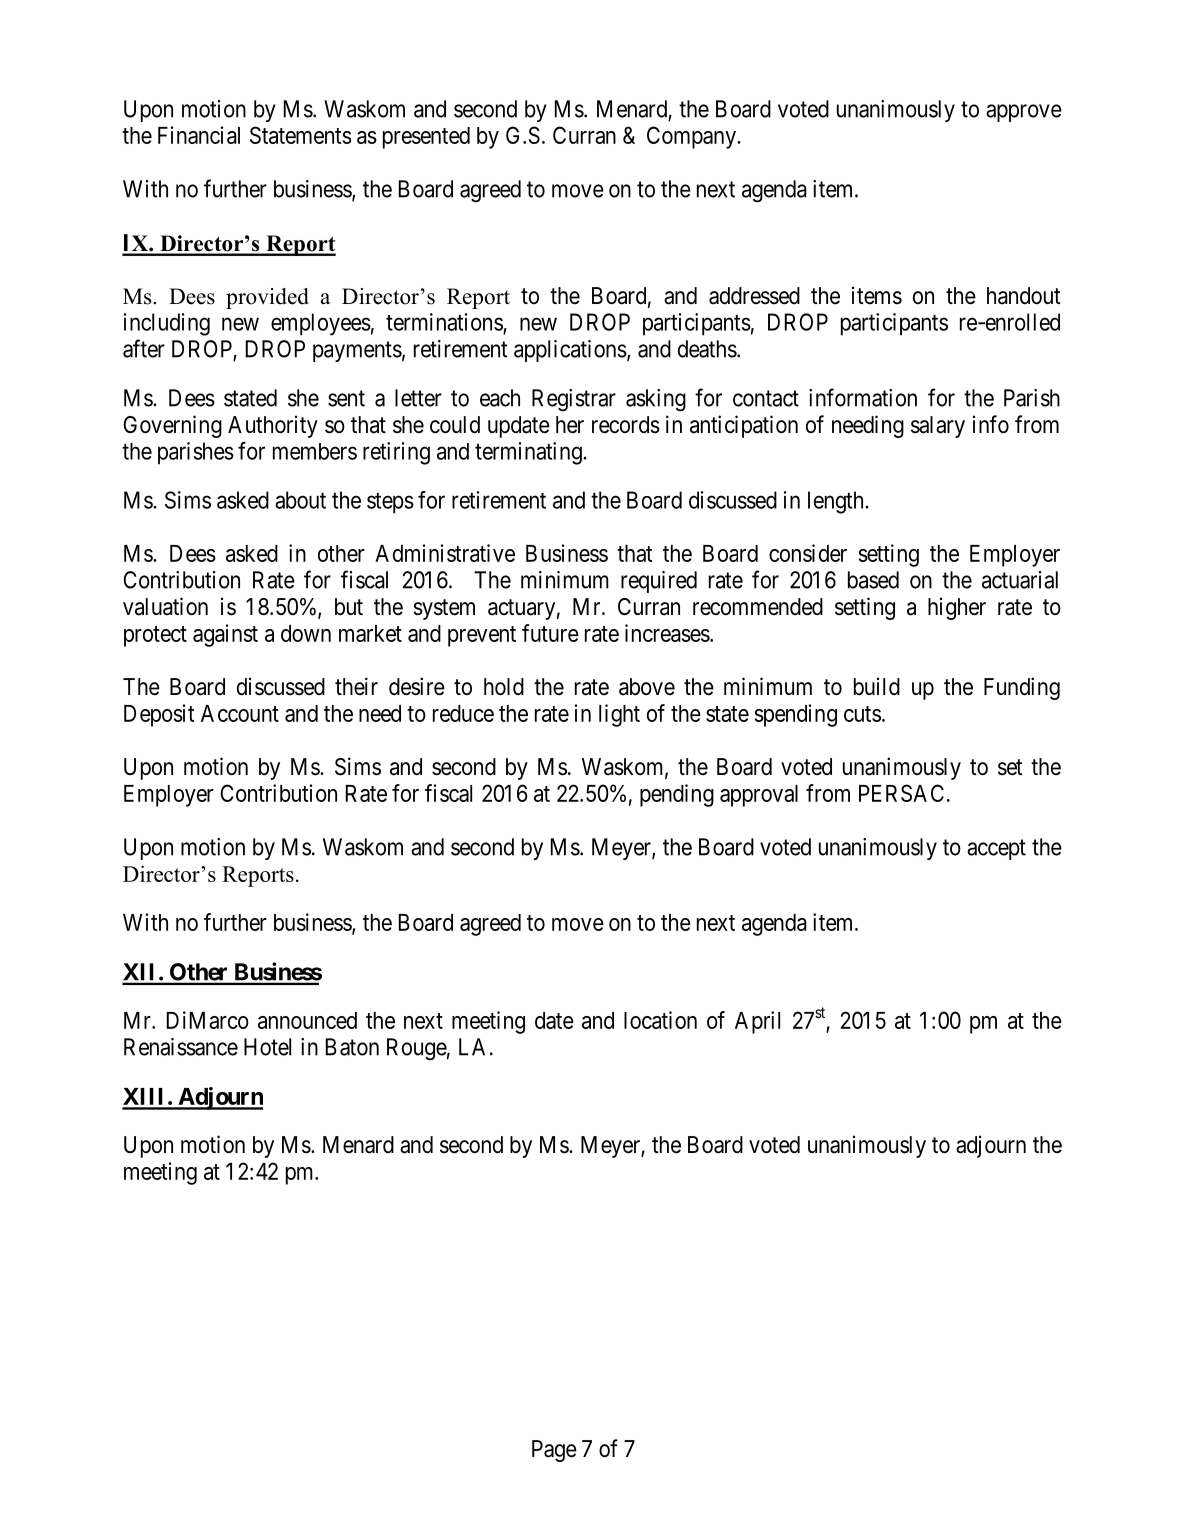 The width and height of the image is (1183, 1531). I want to click on approve, so click(1024, 113).
